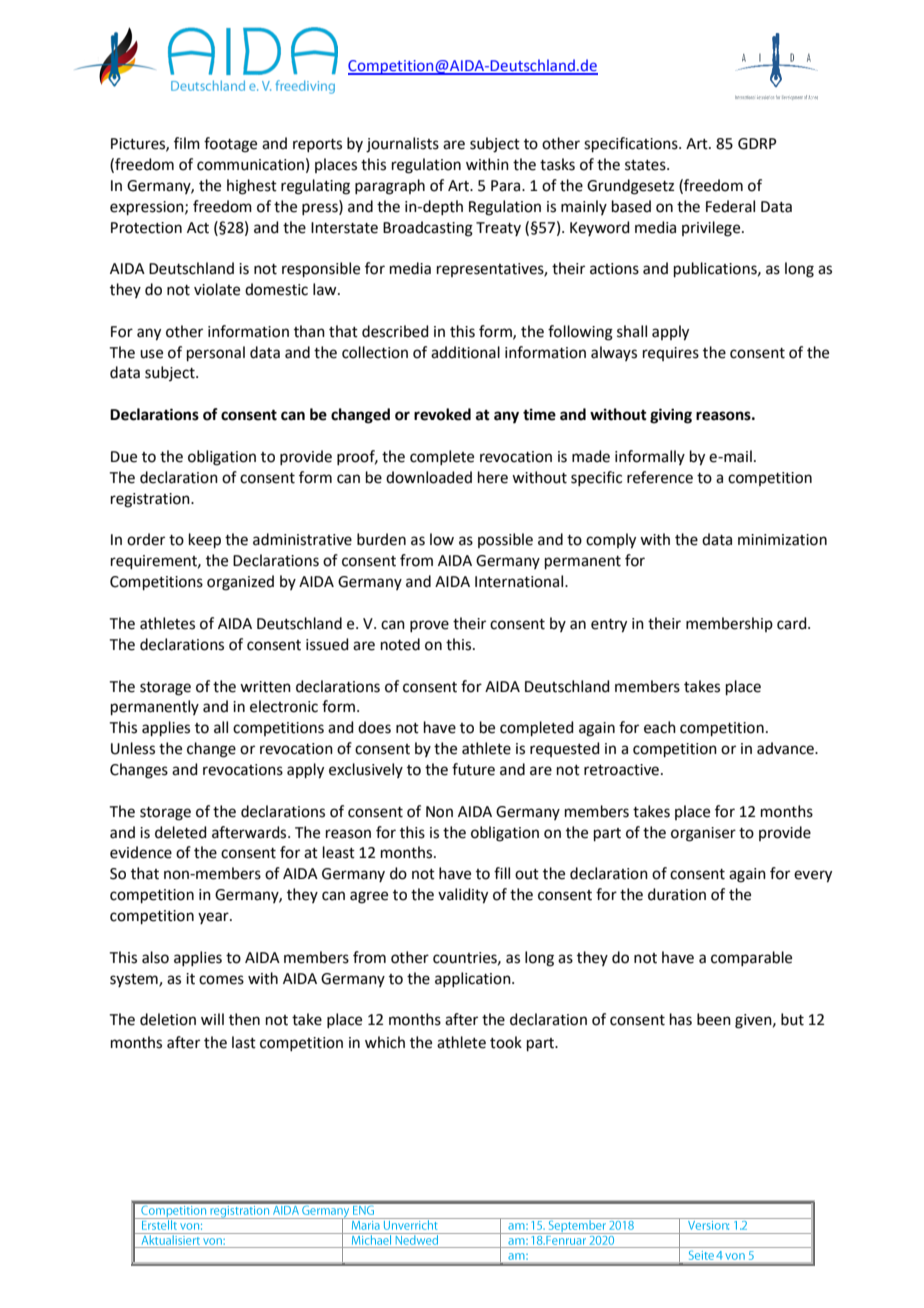  Describe the element at coordinates (212, 1019) in the image. I see `will` at that location.
